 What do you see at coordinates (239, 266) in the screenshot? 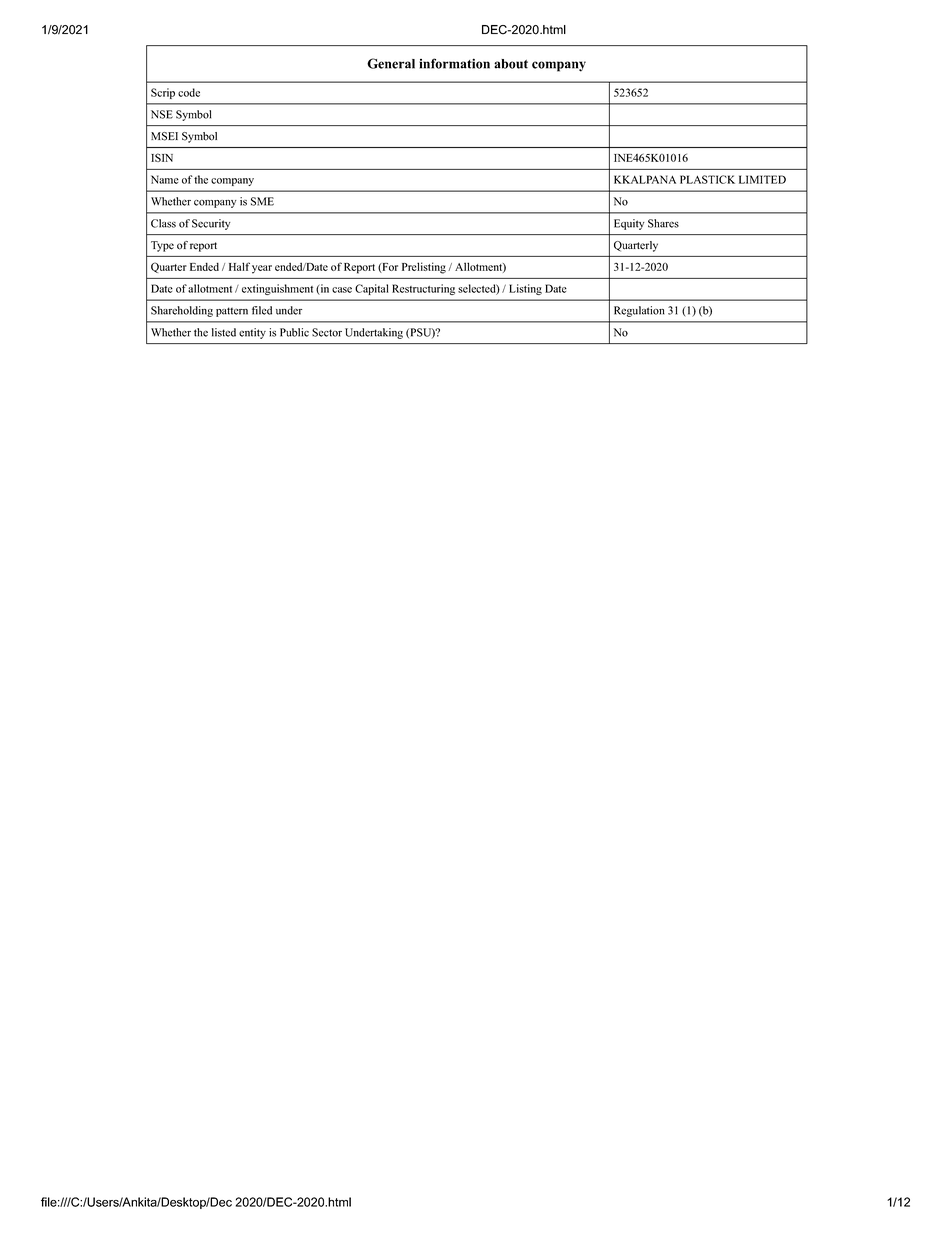
I see `Half` at bounding box center [239, 266].
